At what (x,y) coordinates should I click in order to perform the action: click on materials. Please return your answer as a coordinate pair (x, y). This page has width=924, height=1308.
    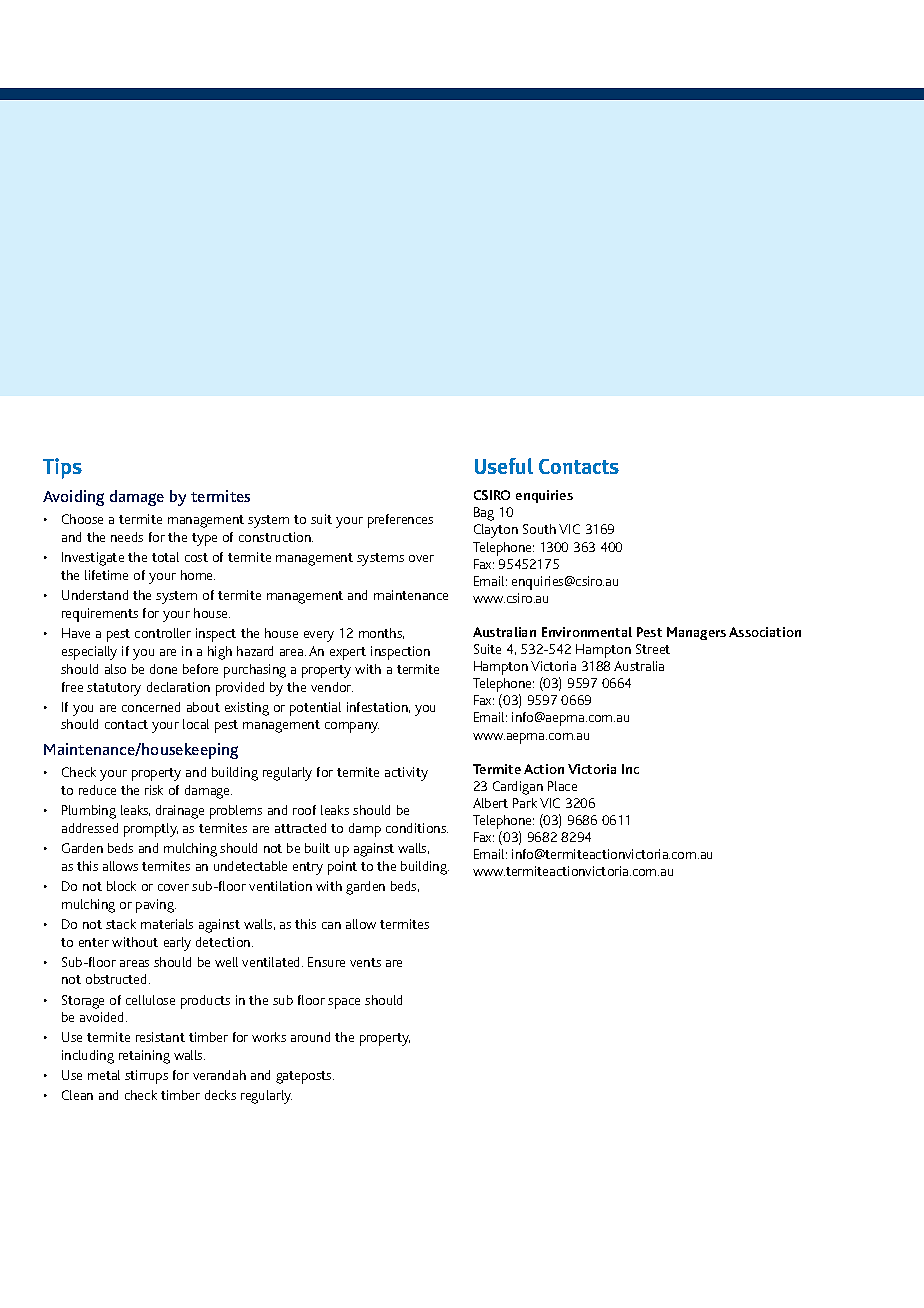
    Looking at the image, I should click on (167, 924).
